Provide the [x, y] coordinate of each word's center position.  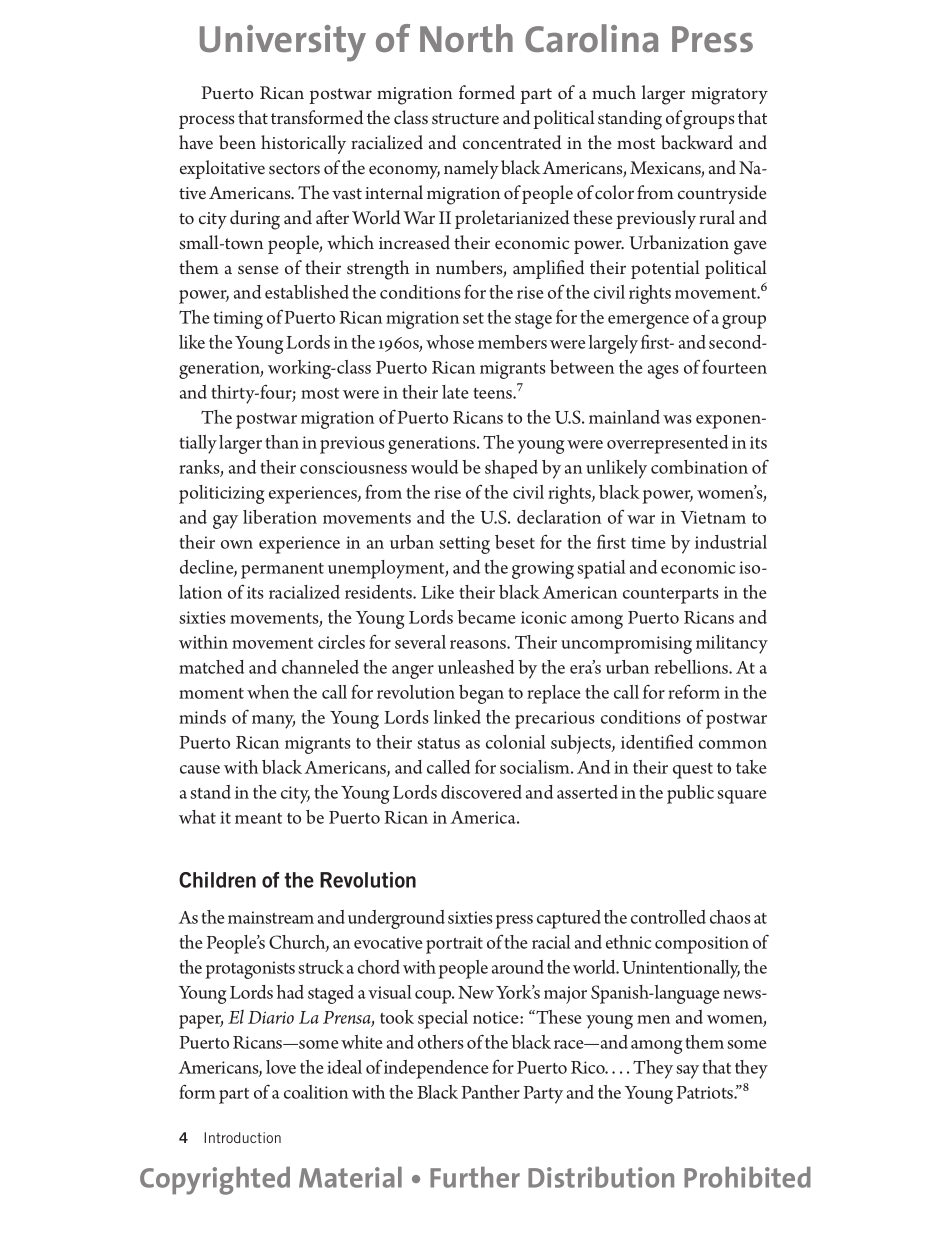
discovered [481, 792]
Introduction [242, 1137]
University [283, 43]
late [455, 392]
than [282, 442]
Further [475, 1177]
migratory [729, 96]
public [690, 794]
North [466, 38]
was [677, 419]
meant [258, 818]
